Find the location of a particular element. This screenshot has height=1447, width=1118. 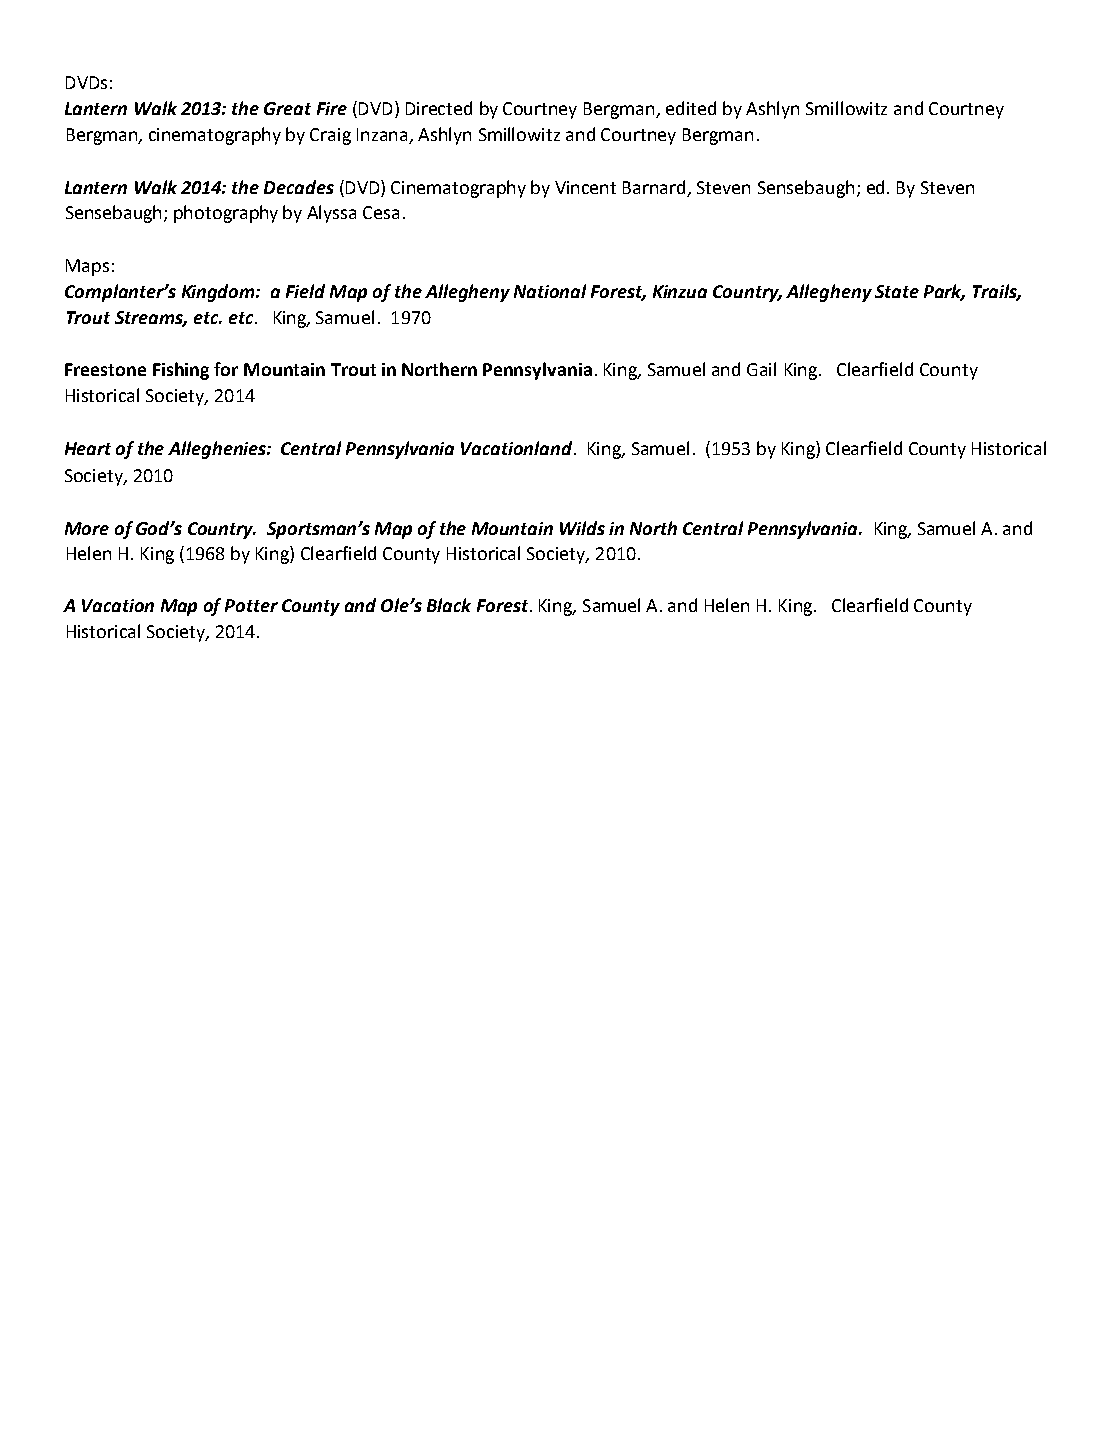

Heart is located at coordinates (88, 448).
